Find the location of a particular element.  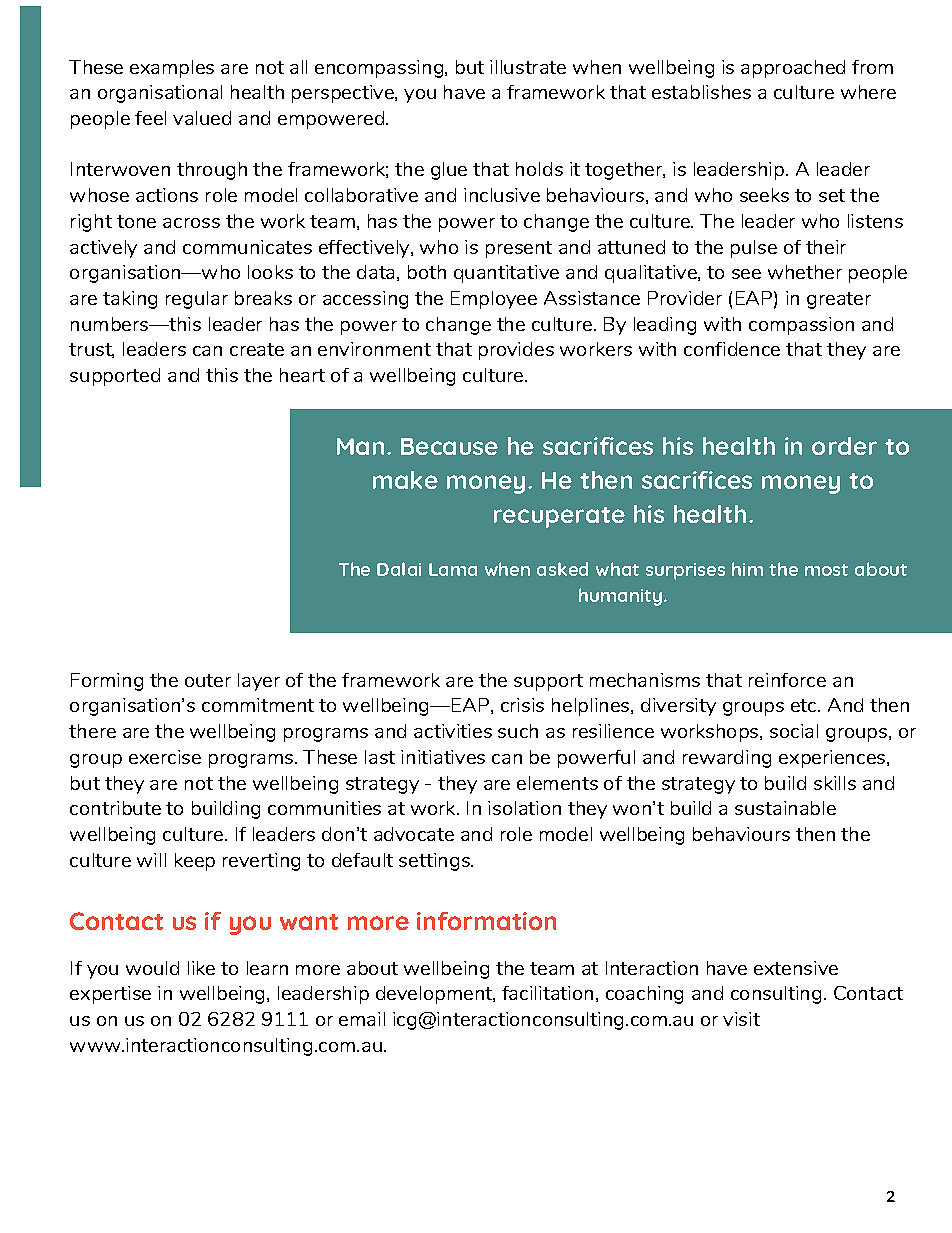

illustrate is located at coordinates (528, 67).
